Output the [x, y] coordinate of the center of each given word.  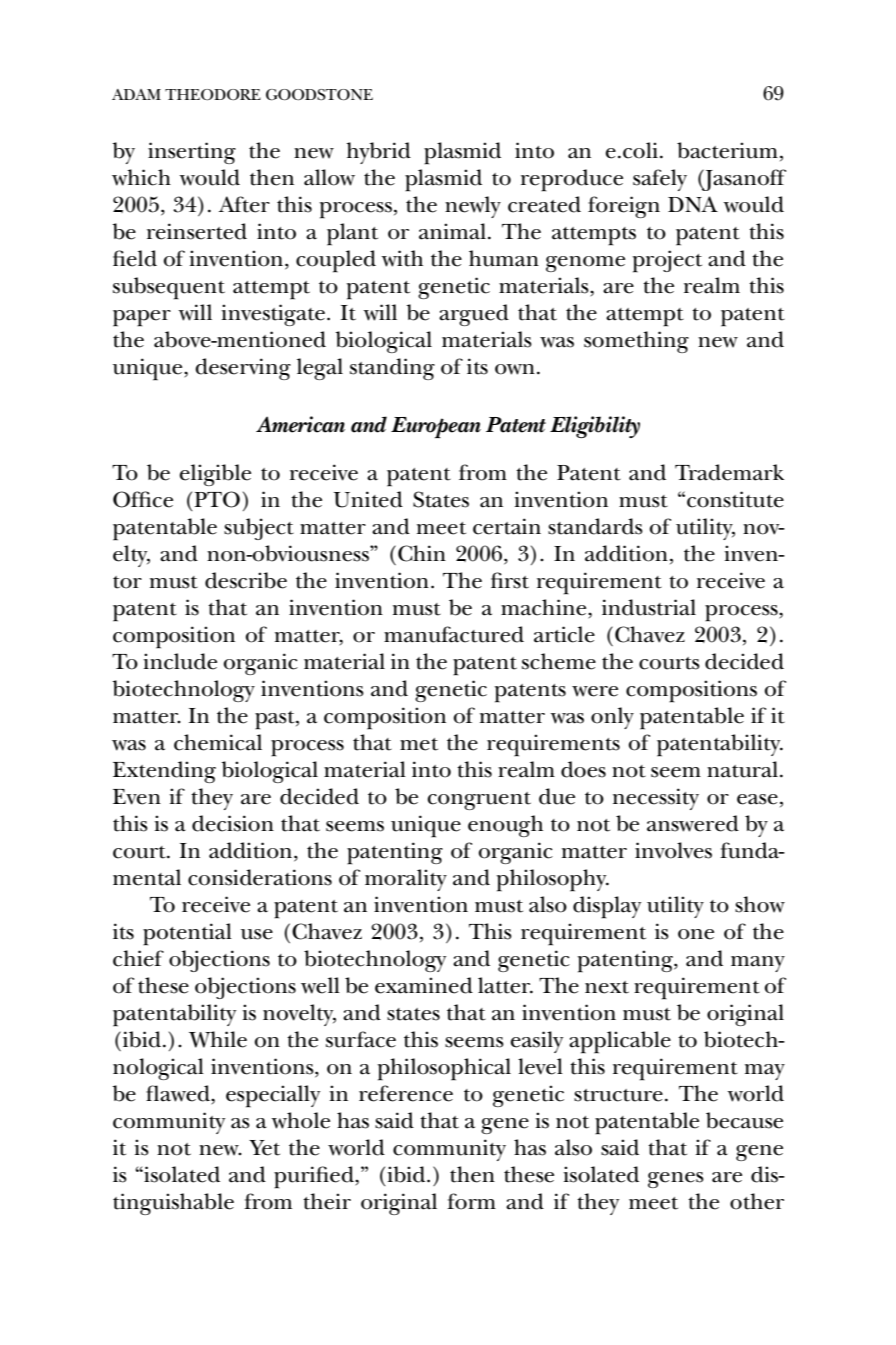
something [636, 342]
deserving [243, 369]
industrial [649, 607]
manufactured [454, 634]
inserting [192, 153]
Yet [264, 1148]
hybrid [378, 153]
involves [673, 850]
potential [187, 934]
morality [406, 880]
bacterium [727, 150]
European [436, 427]
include [180, 661]
